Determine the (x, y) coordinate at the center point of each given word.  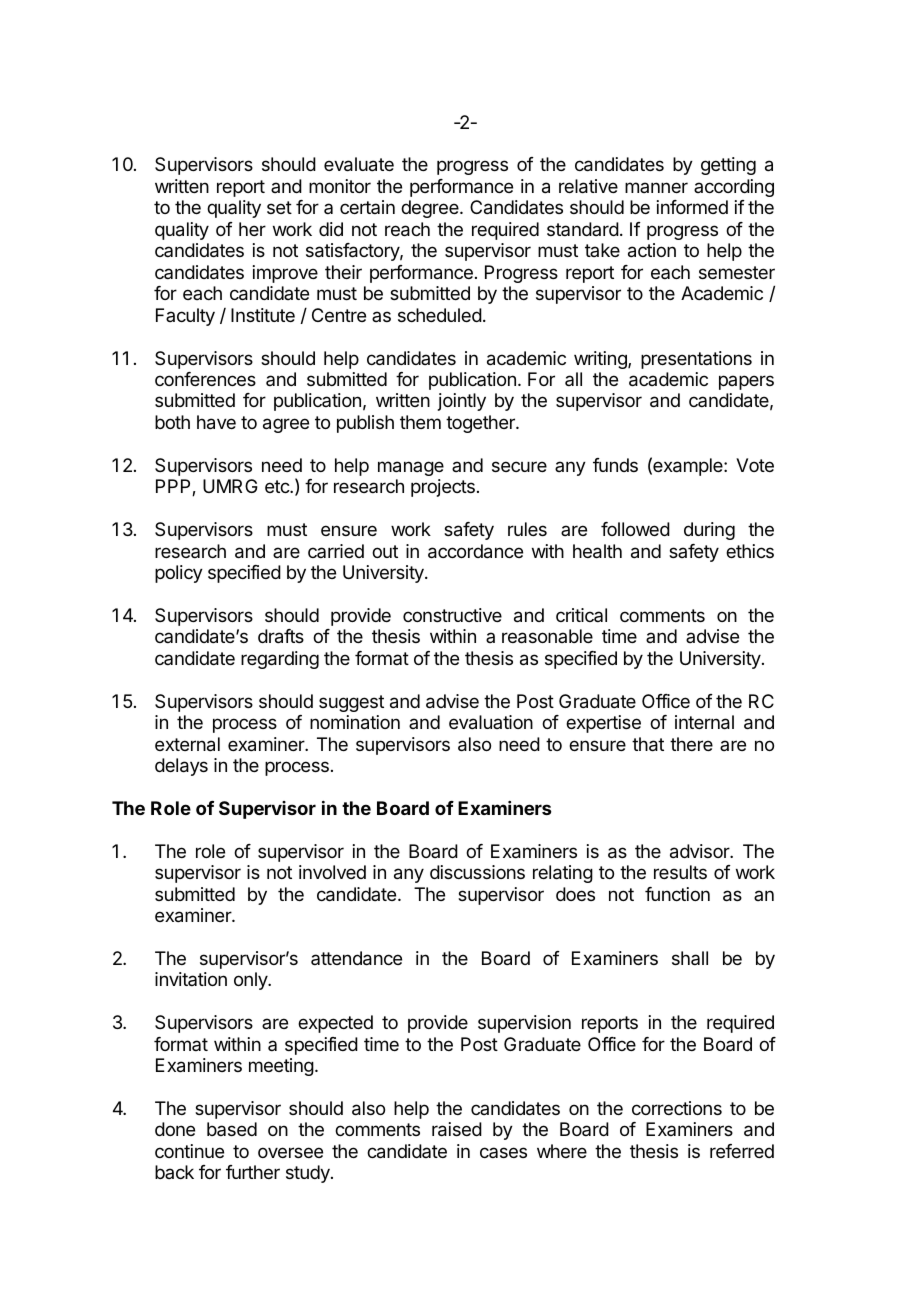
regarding (280, 660)
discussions (477, 872)
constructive (452, 615)
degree (431, 209)
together (481, 424)
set (279, 207)
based (232, 1129)
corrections (677, 1108)
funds (615, 465)
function (677, 894)
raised (457, 1129)
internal (704, 722)
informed (692, 207)
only (251, 981)
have (216, 422)
